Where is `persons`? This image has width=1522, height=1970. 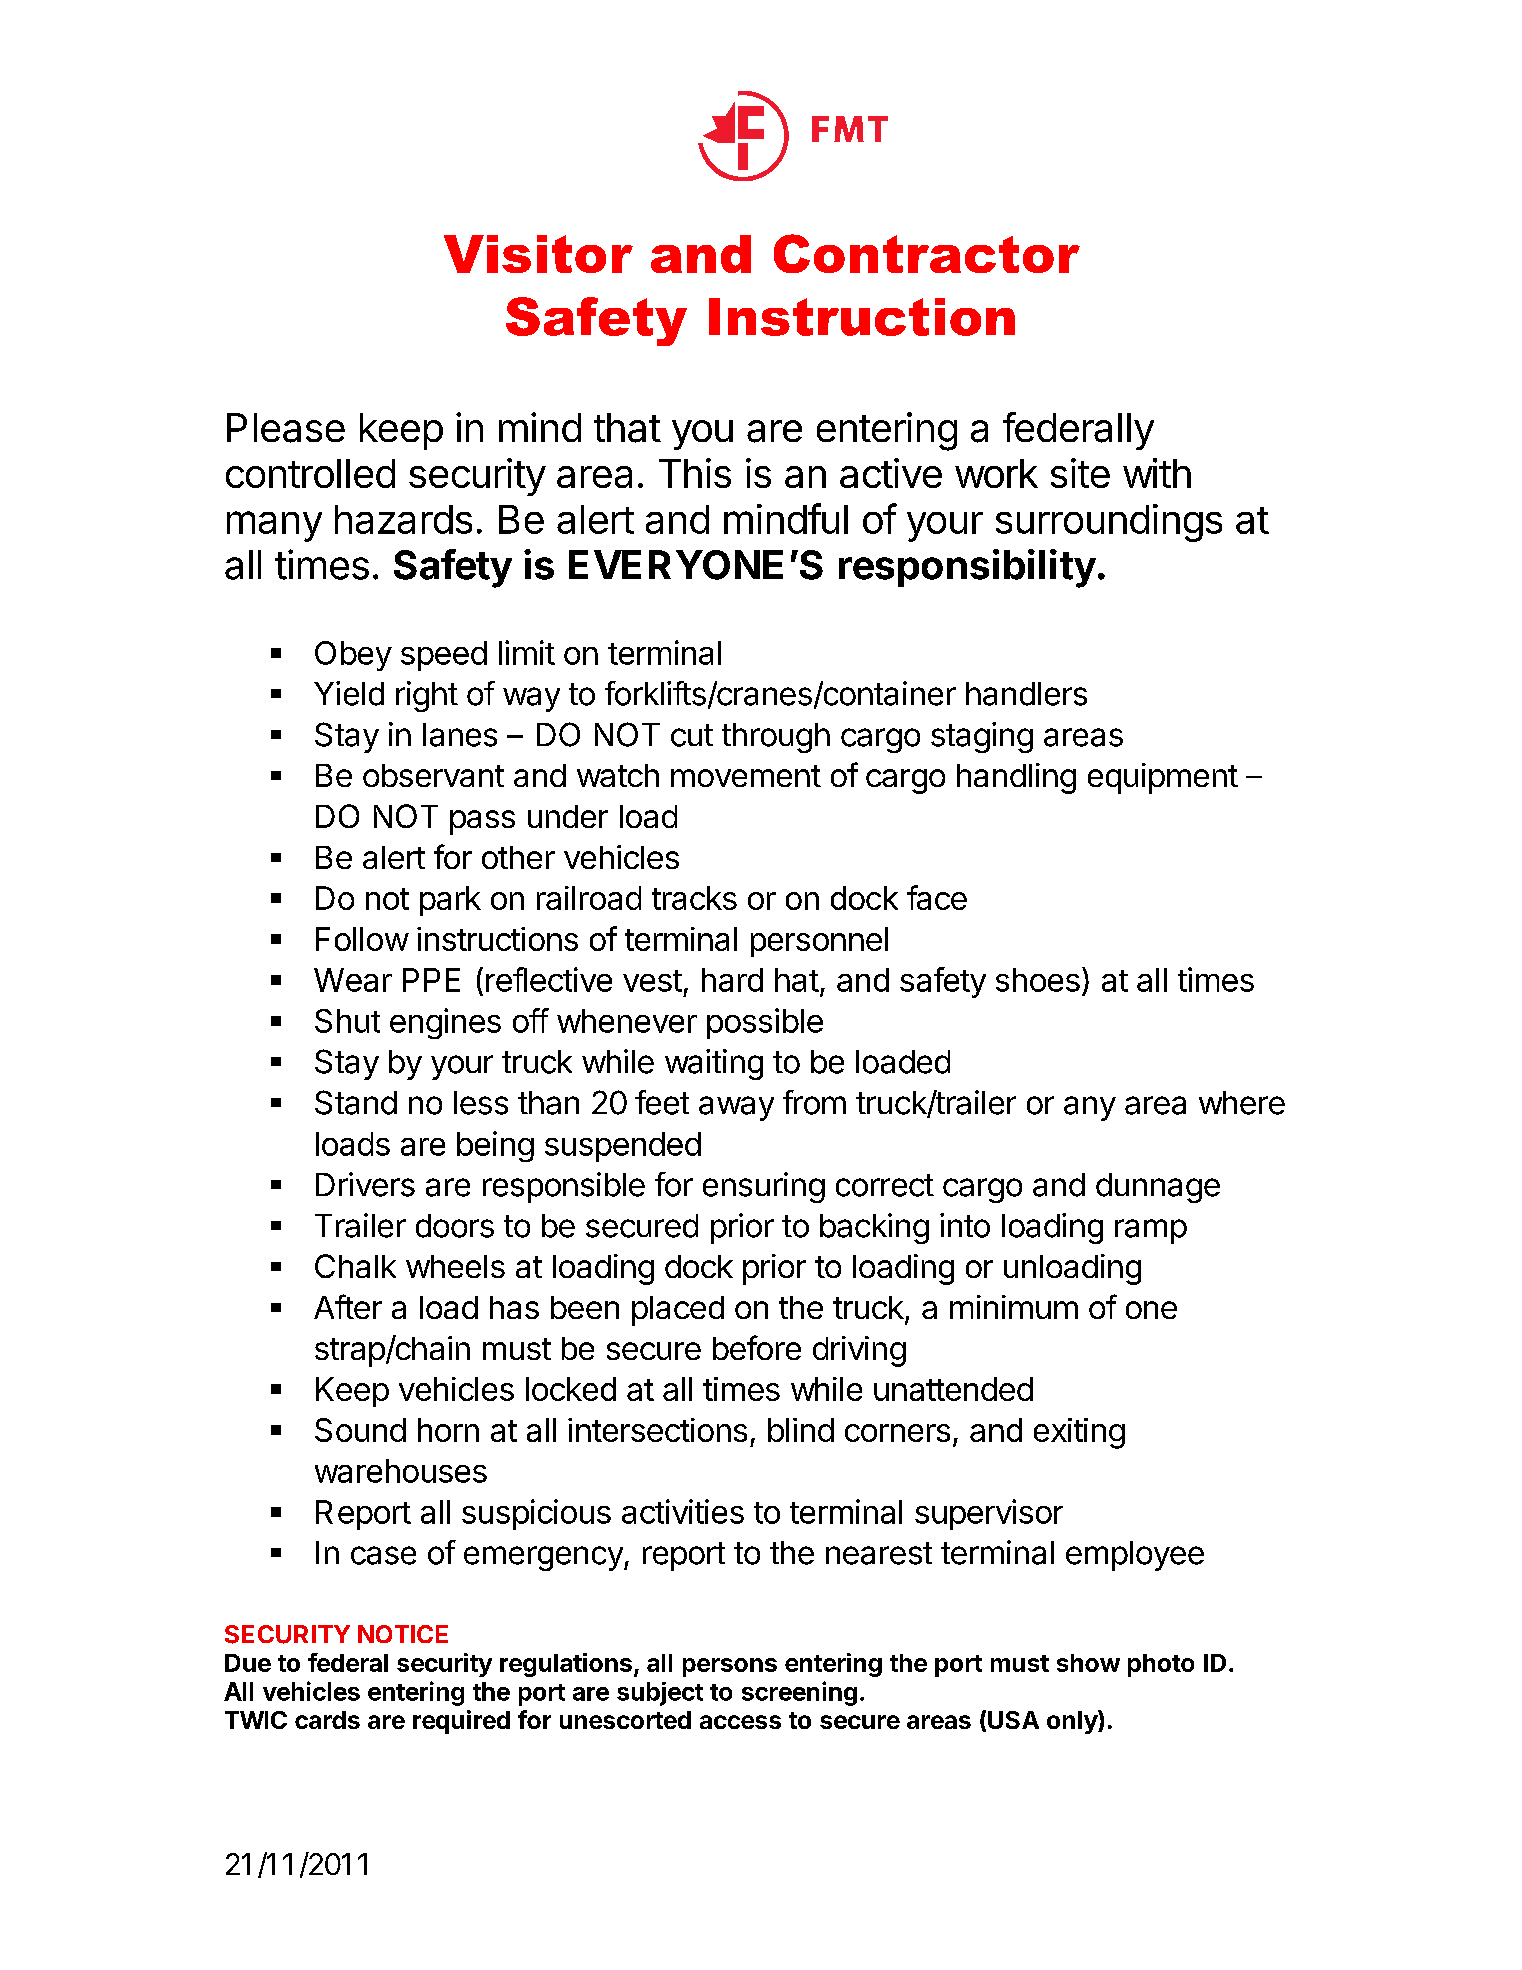 persons is located at coordinates (730, 1667).
